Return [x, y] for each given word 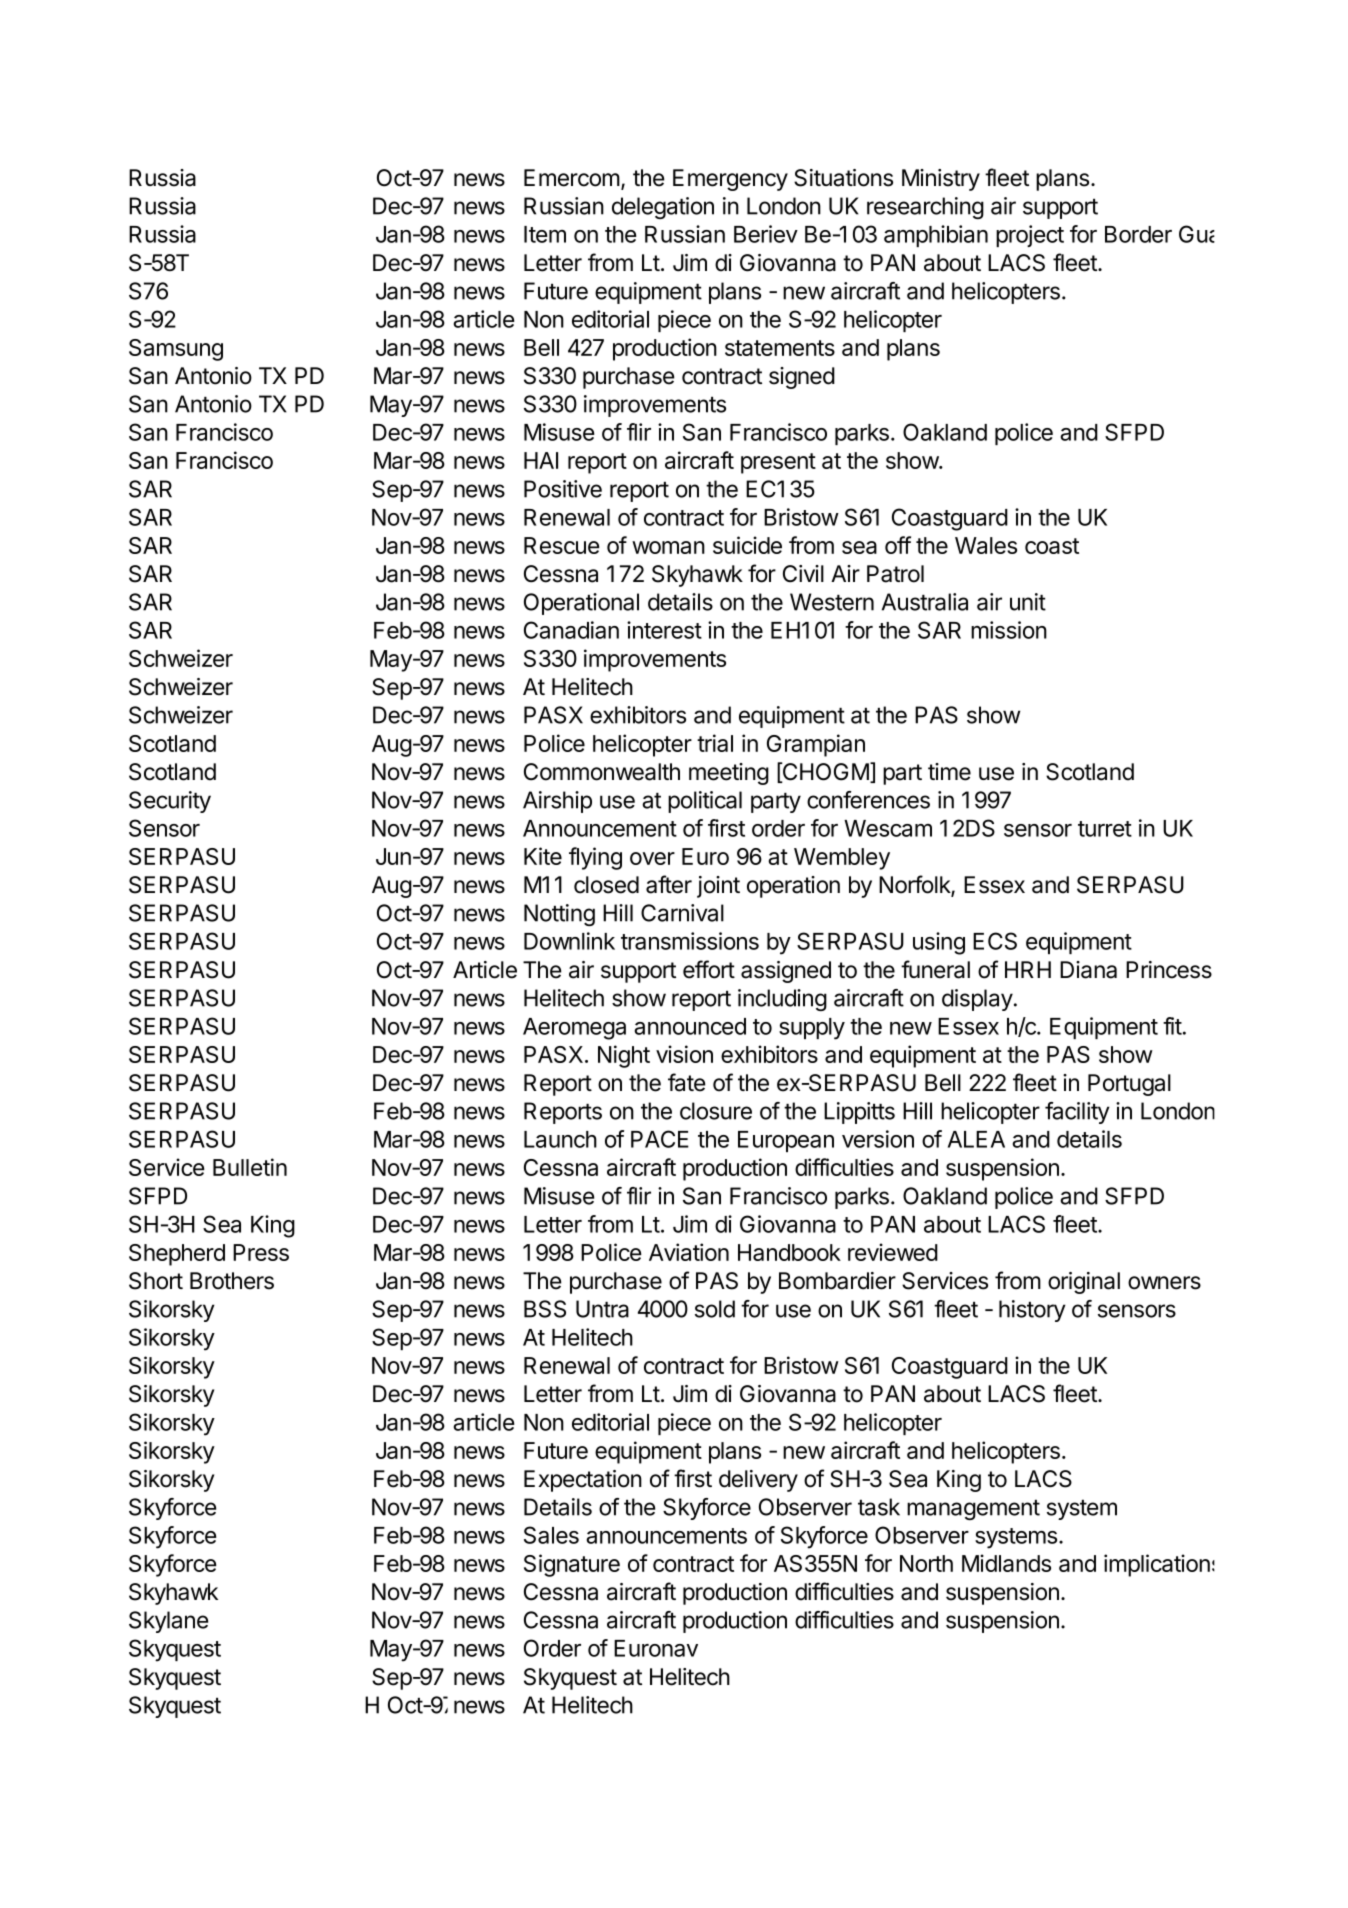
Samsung [176, 350]
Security [170, 802]
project [1030, 236]
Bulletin [250, 1167]
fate [687, 1082]
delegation [663, 208]
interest [664, 630]
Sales [551, 1535]
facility [1077, 1113]
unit [1028, 602]
